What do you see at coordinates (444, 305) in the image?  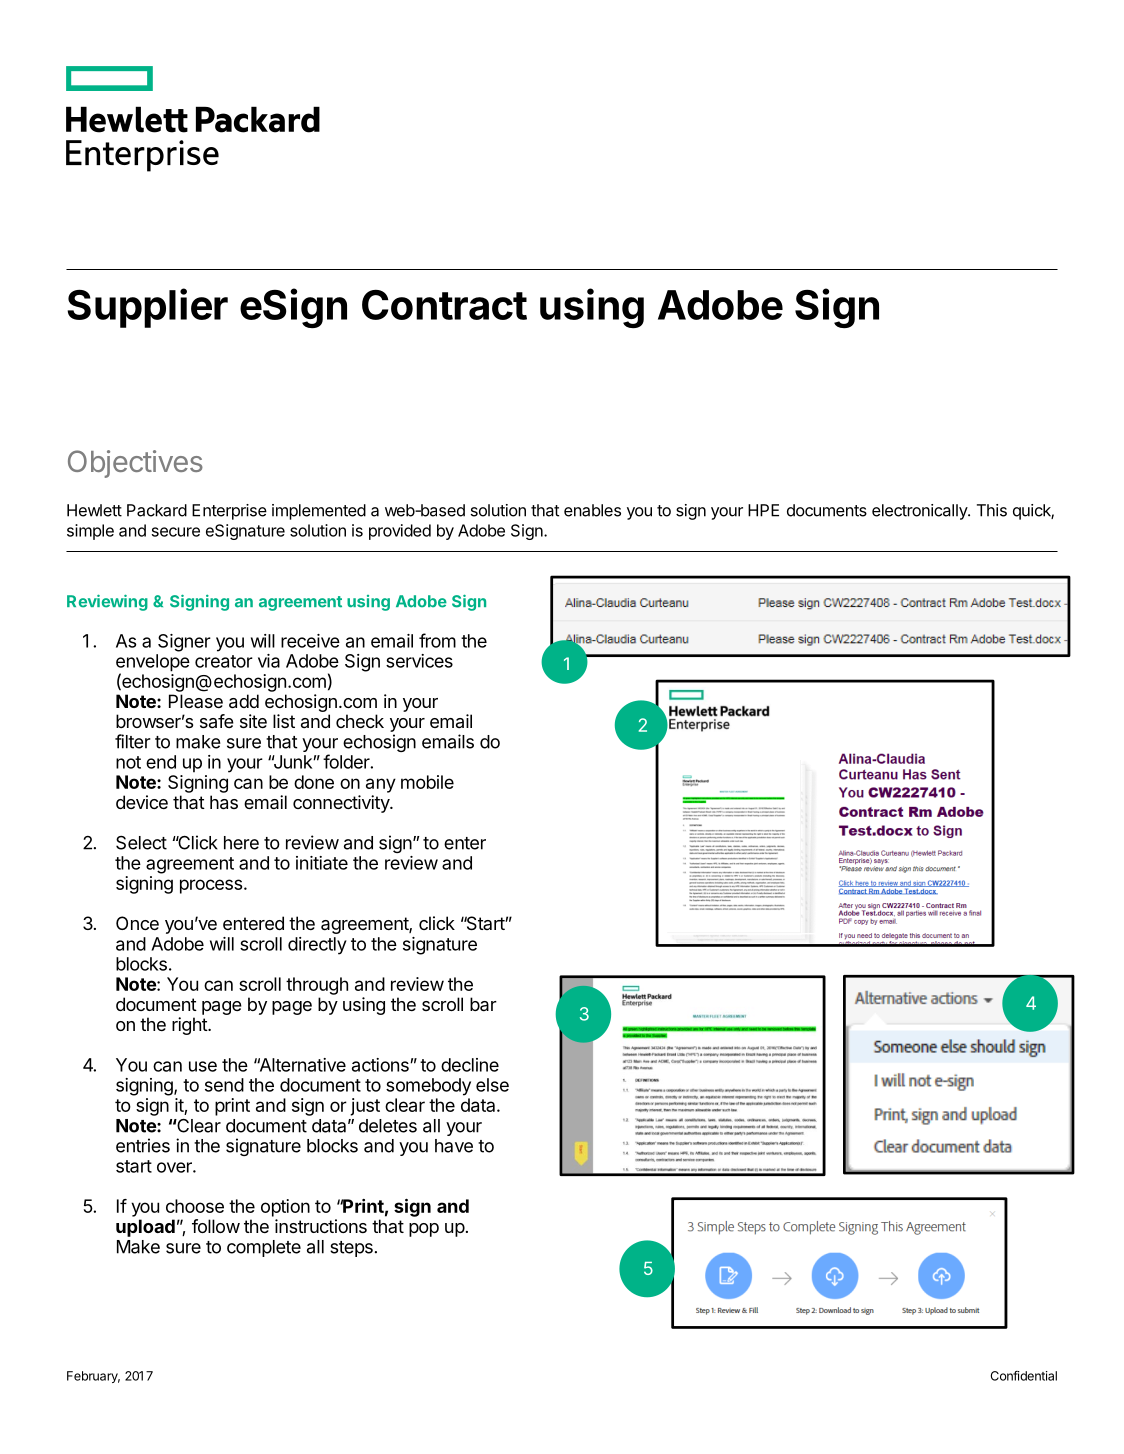 I see `Contract` at bounding box center [444, 305].
